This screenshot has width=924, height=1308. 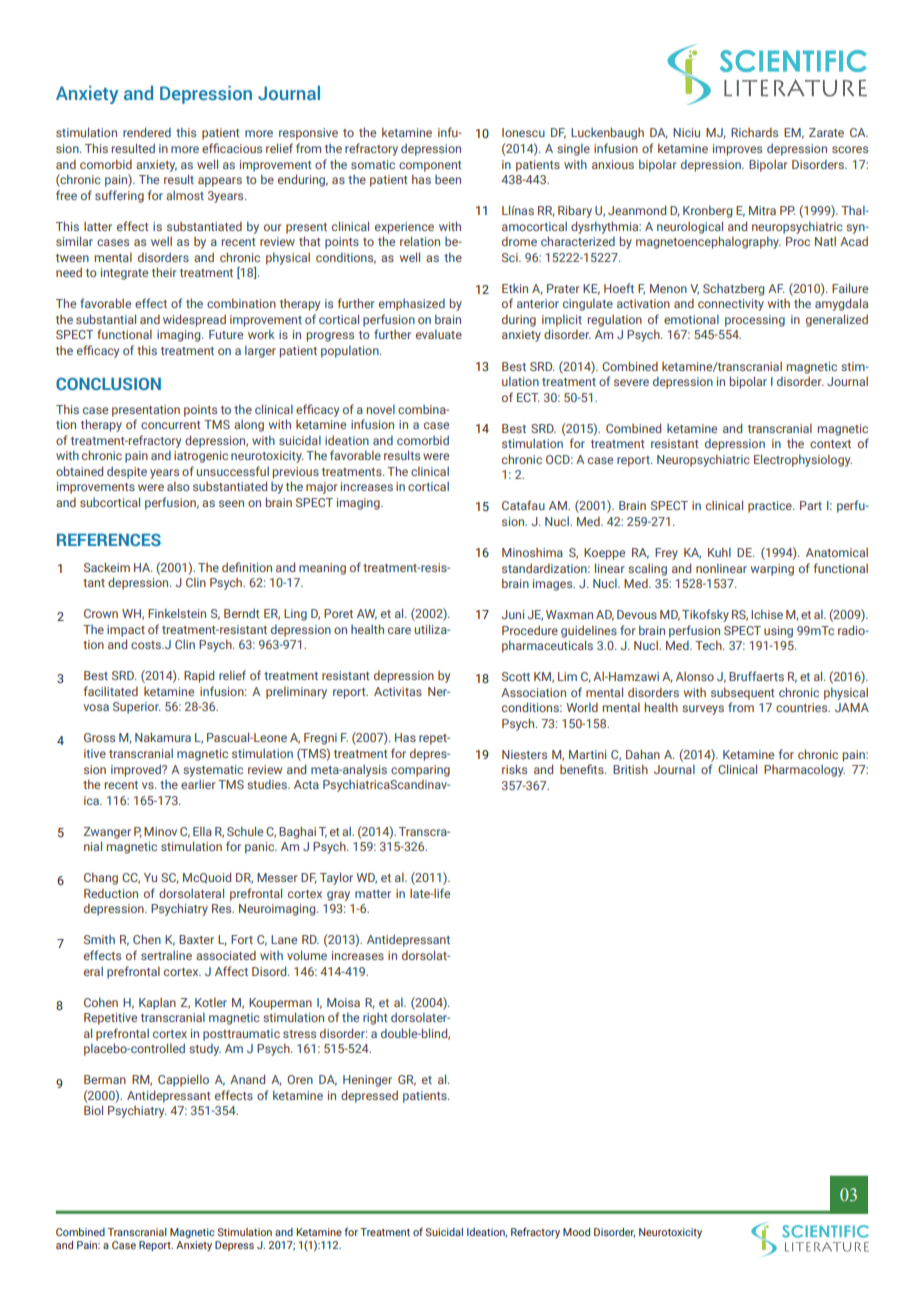 What do you see at coordinates (178, 486) in the screenshot?
I see `also` at bounding box center [178, 486].
